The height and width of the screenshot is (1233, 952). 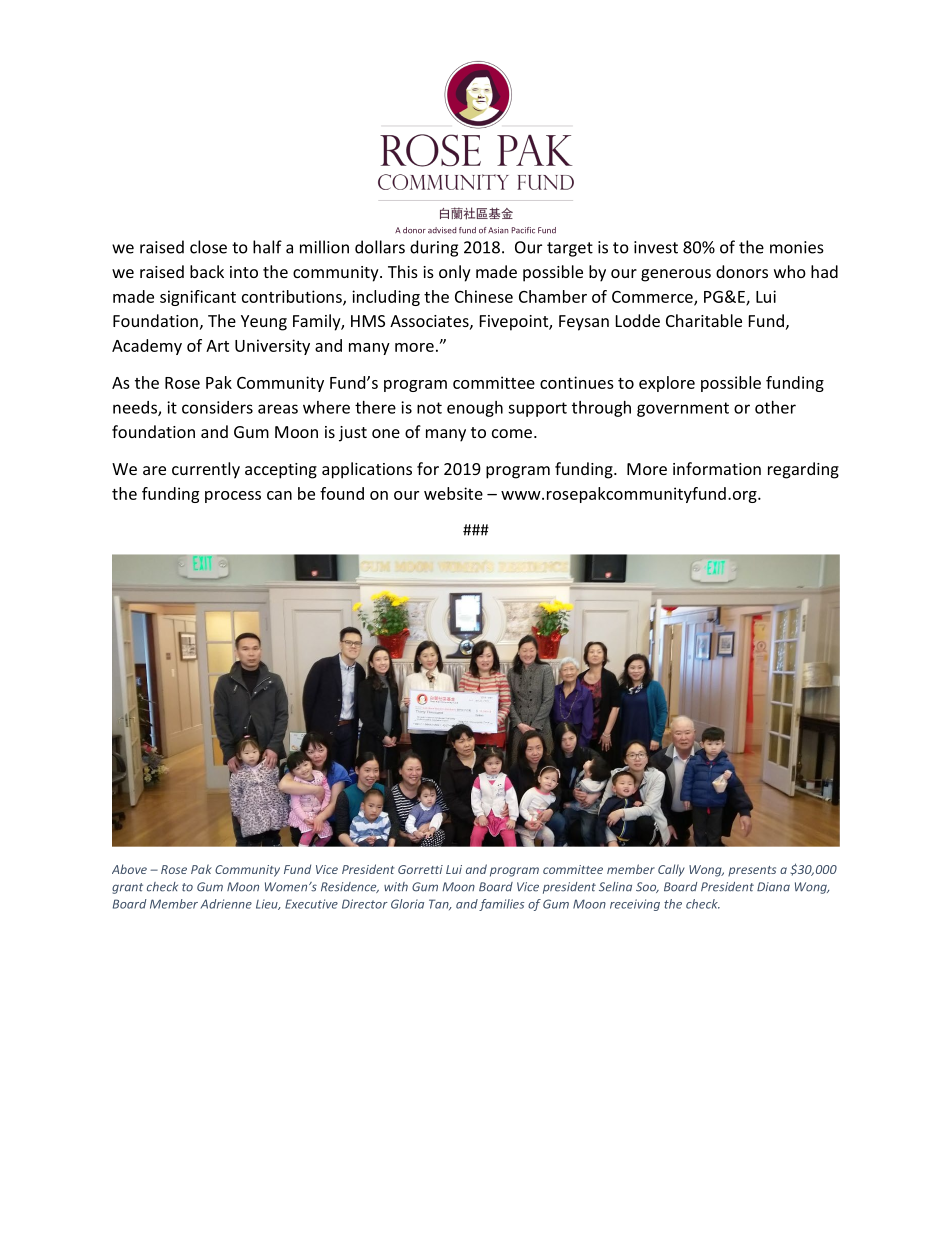 What do you see at coordinates (797, 247) in the screenshot?
I see `monies` at bounding box center [797, 247].
